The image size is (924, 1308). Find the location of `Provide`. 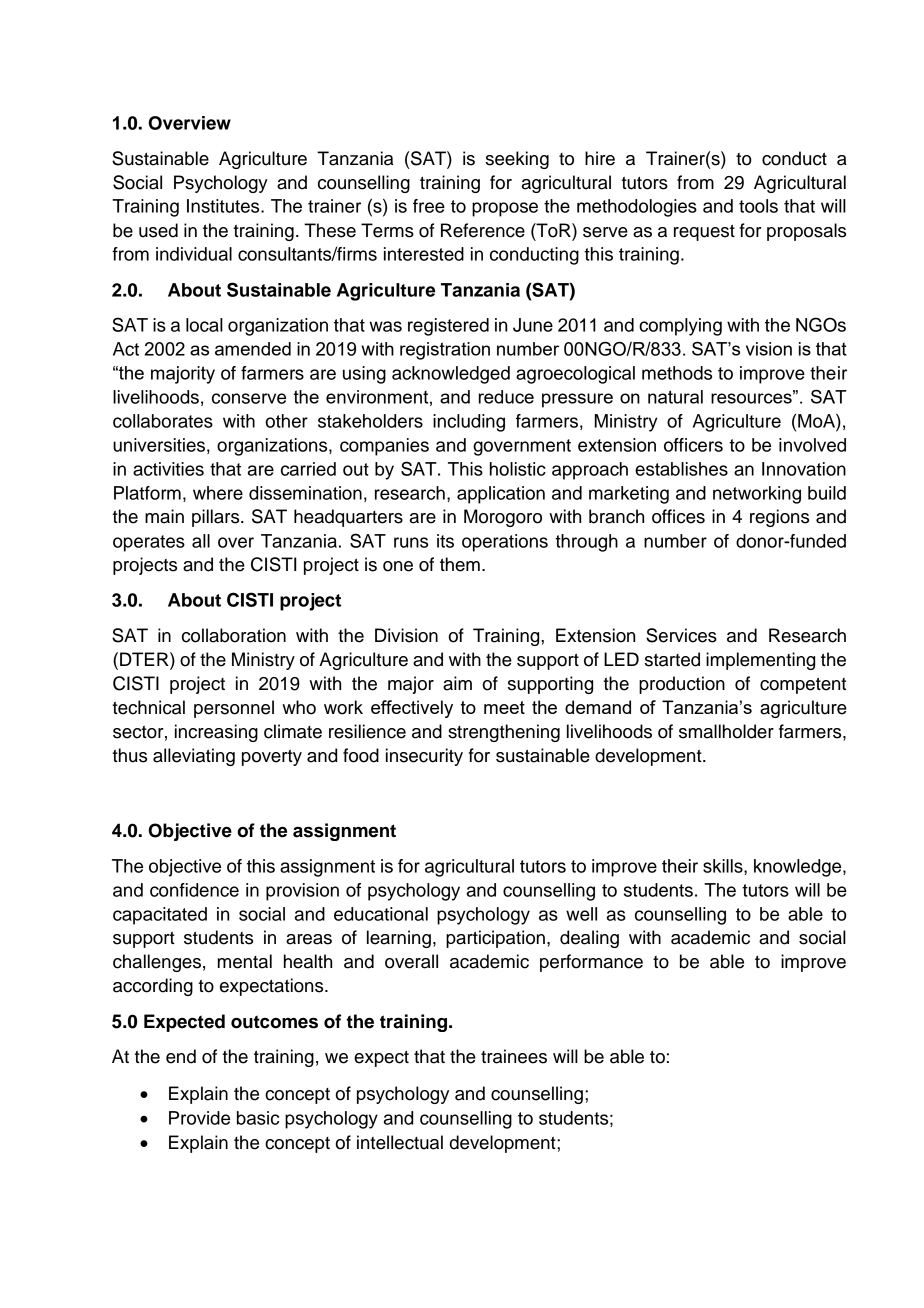

Provide is located at coordinates (199, 1118).
